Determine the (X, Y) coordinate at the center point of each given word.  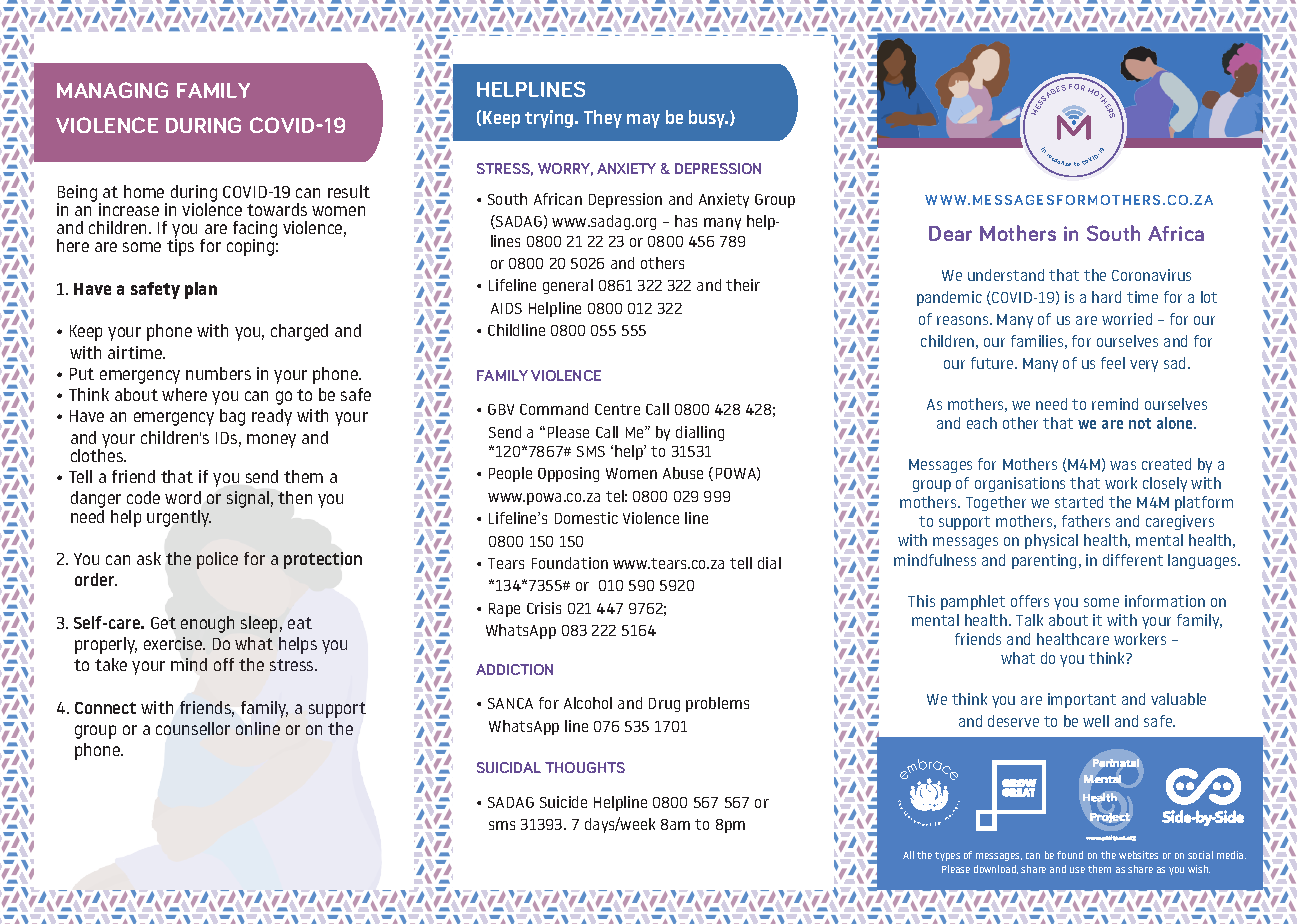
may (643, 121)
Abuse (683, 473)
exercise (174, 643)
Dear (950, 233)
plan (201, 290)
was (1123, 465)
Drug (664, 705)
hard (1106, 297)
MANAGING (112, 90)
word (183, 497)
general (568, 286)
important (1082, 700)
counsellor (193, 728)
